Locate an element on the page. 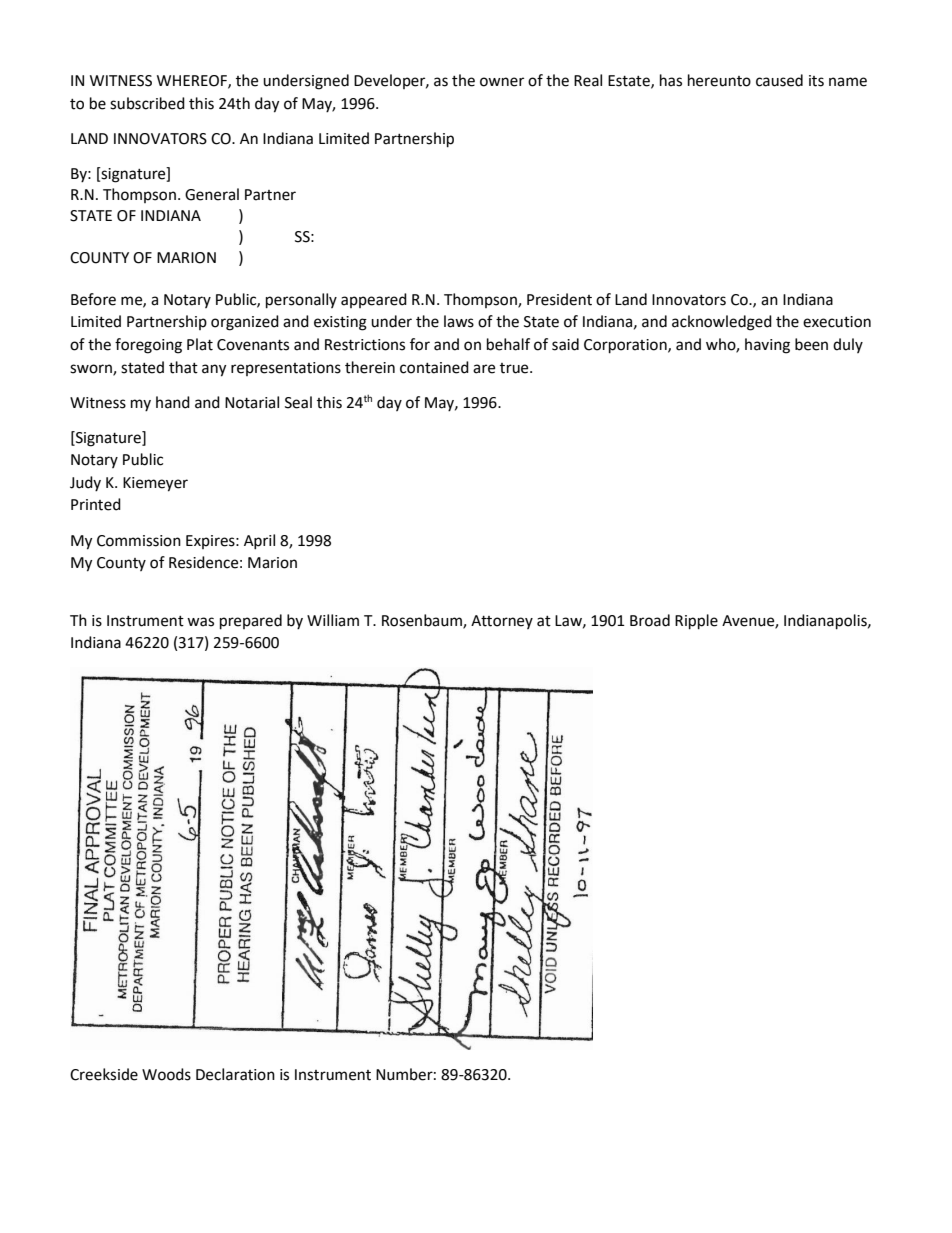 This image has width=952, height=1233. caused is located at coordinates (779, 80).
